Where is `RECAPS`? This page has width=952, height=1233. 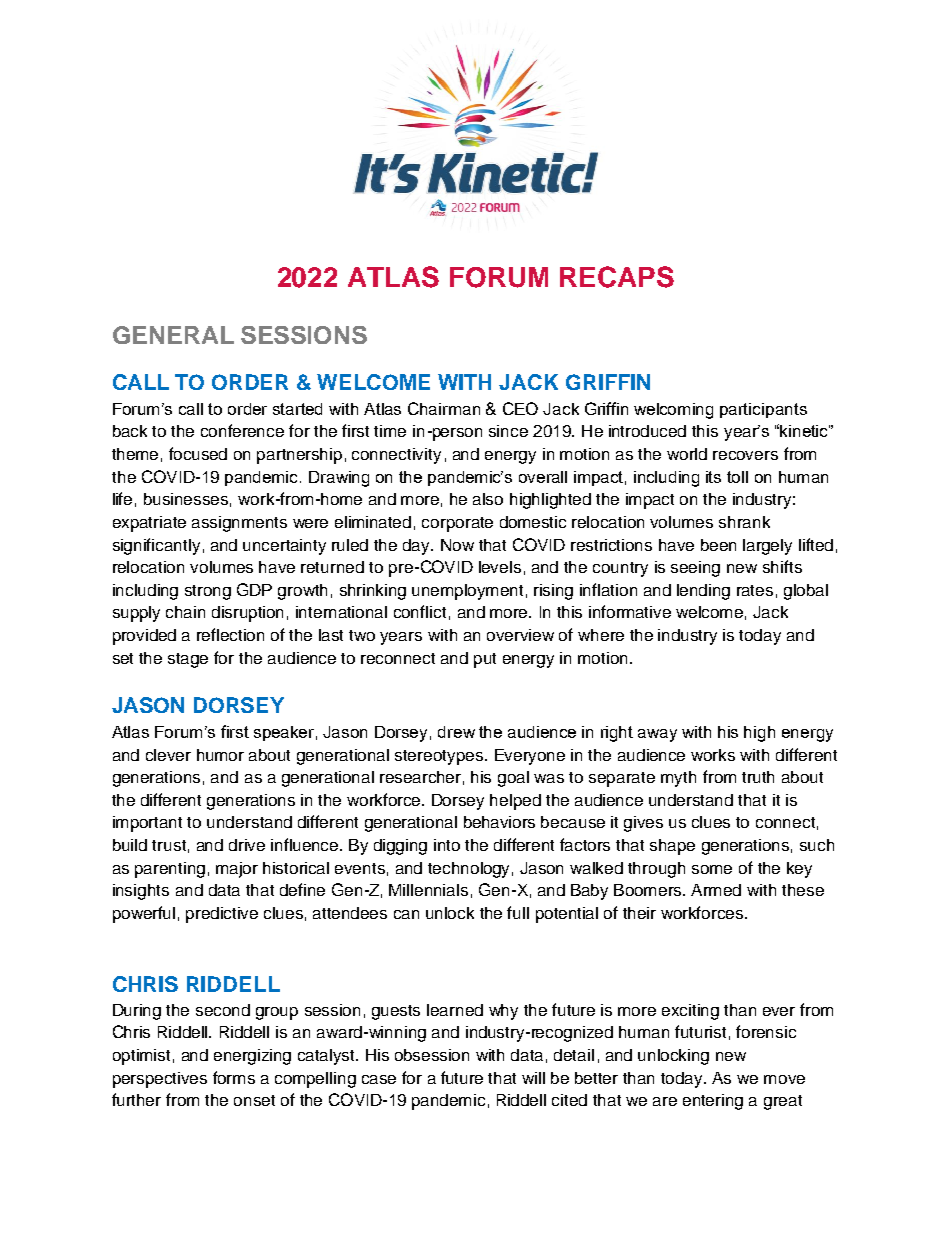 RECAPS is located at coordinates (617, 277).
